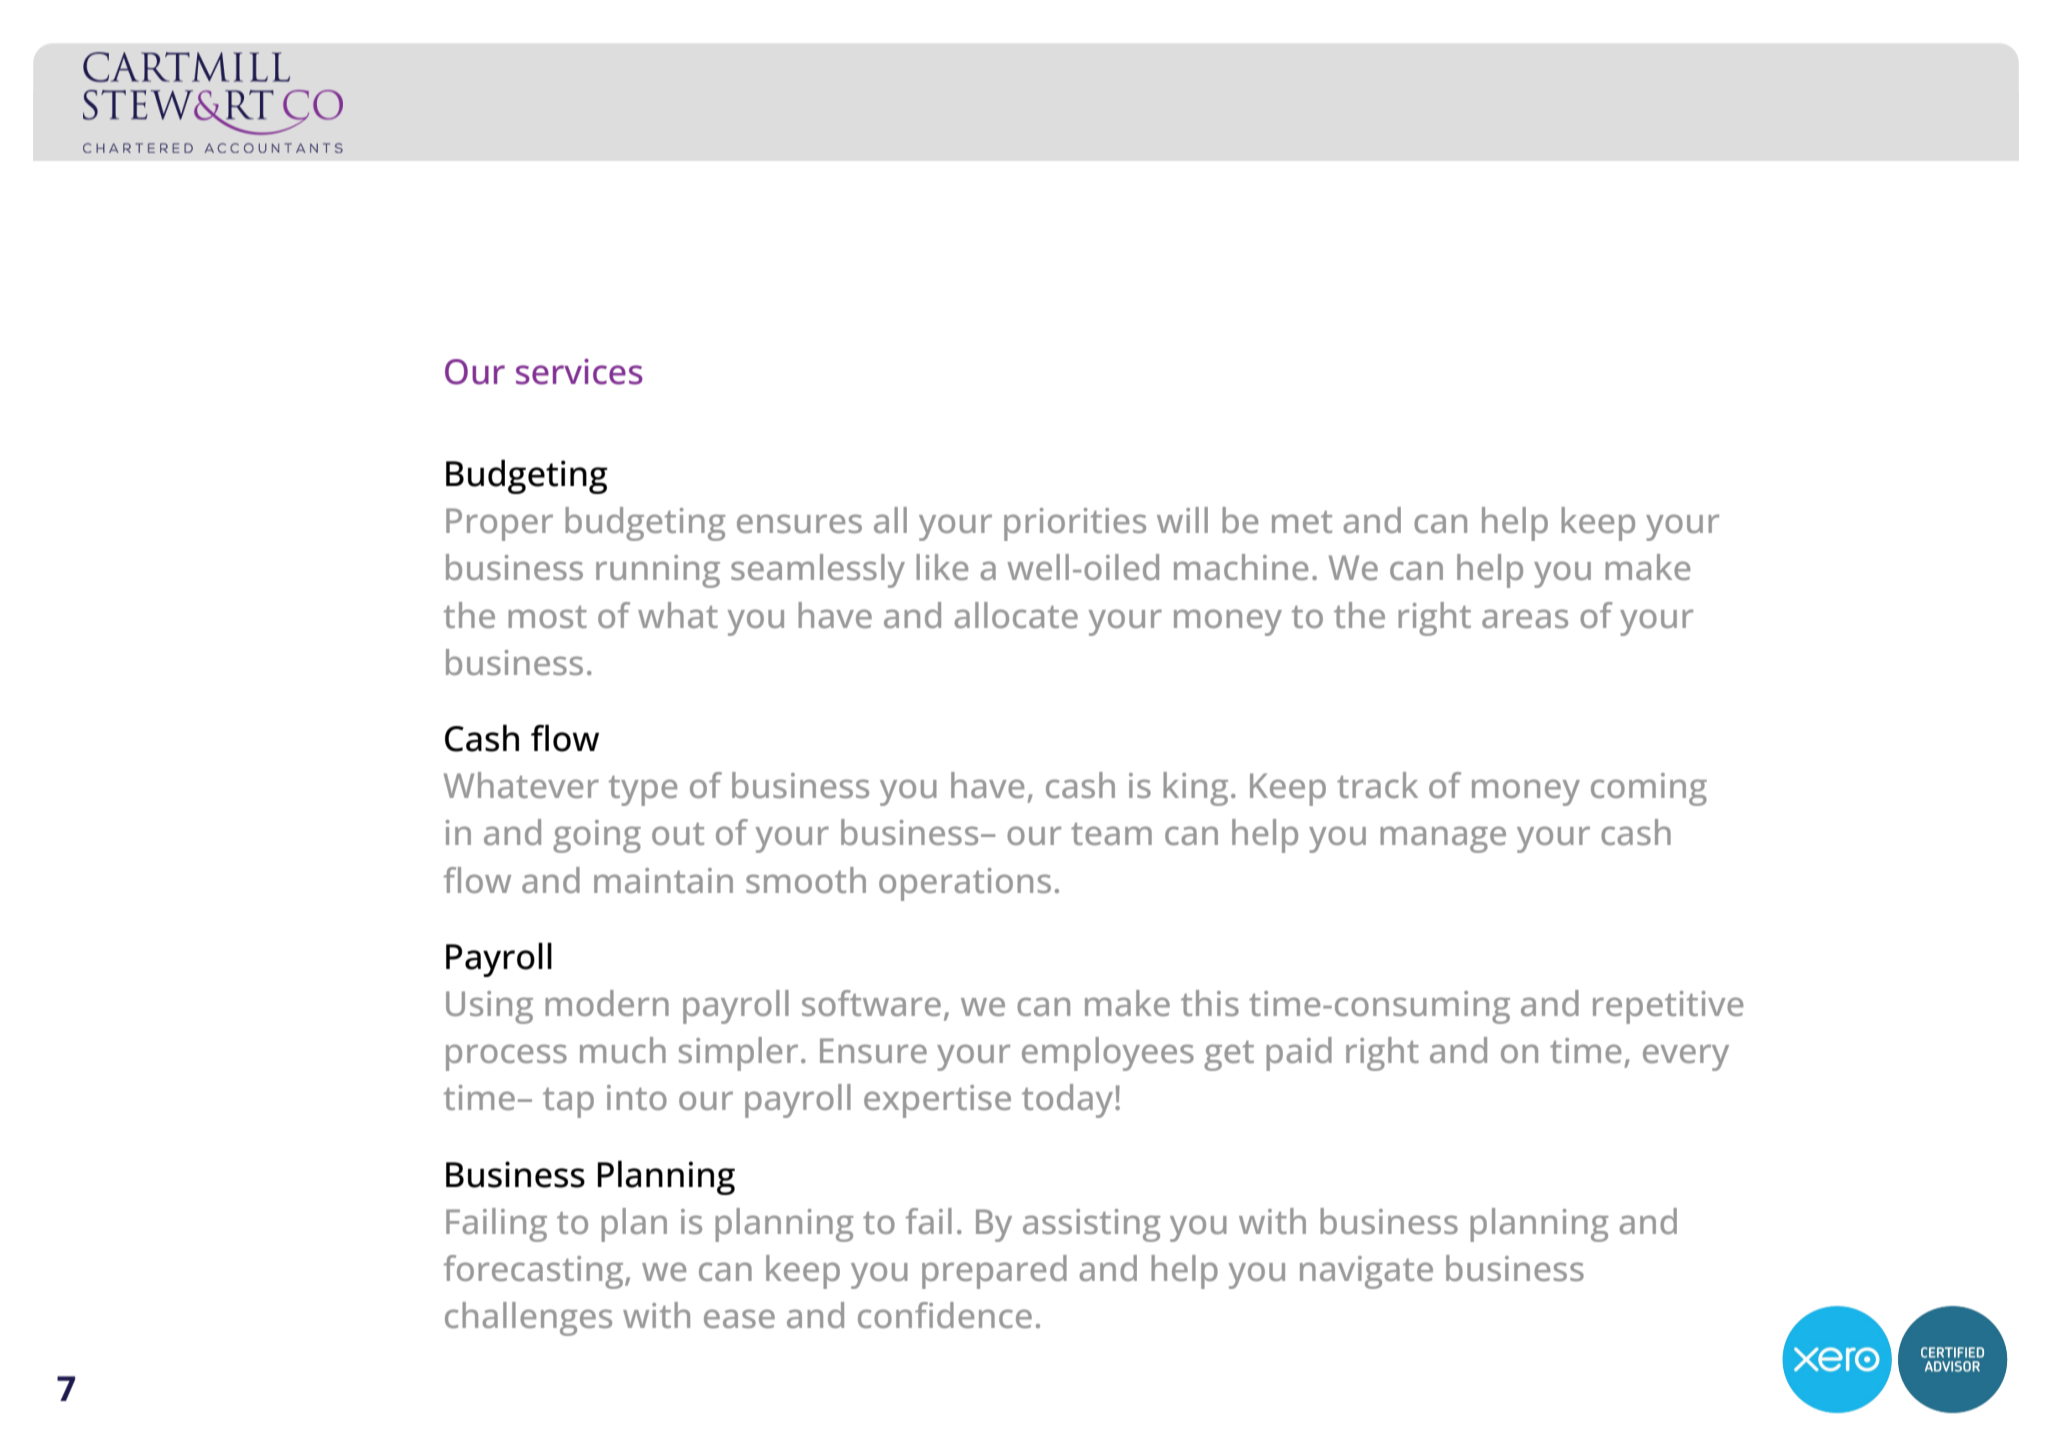 This screenshot has height=1452, width=2052. Describe the element at coordinates (1302, 522) in the screenshot. I see `met` at that location.
